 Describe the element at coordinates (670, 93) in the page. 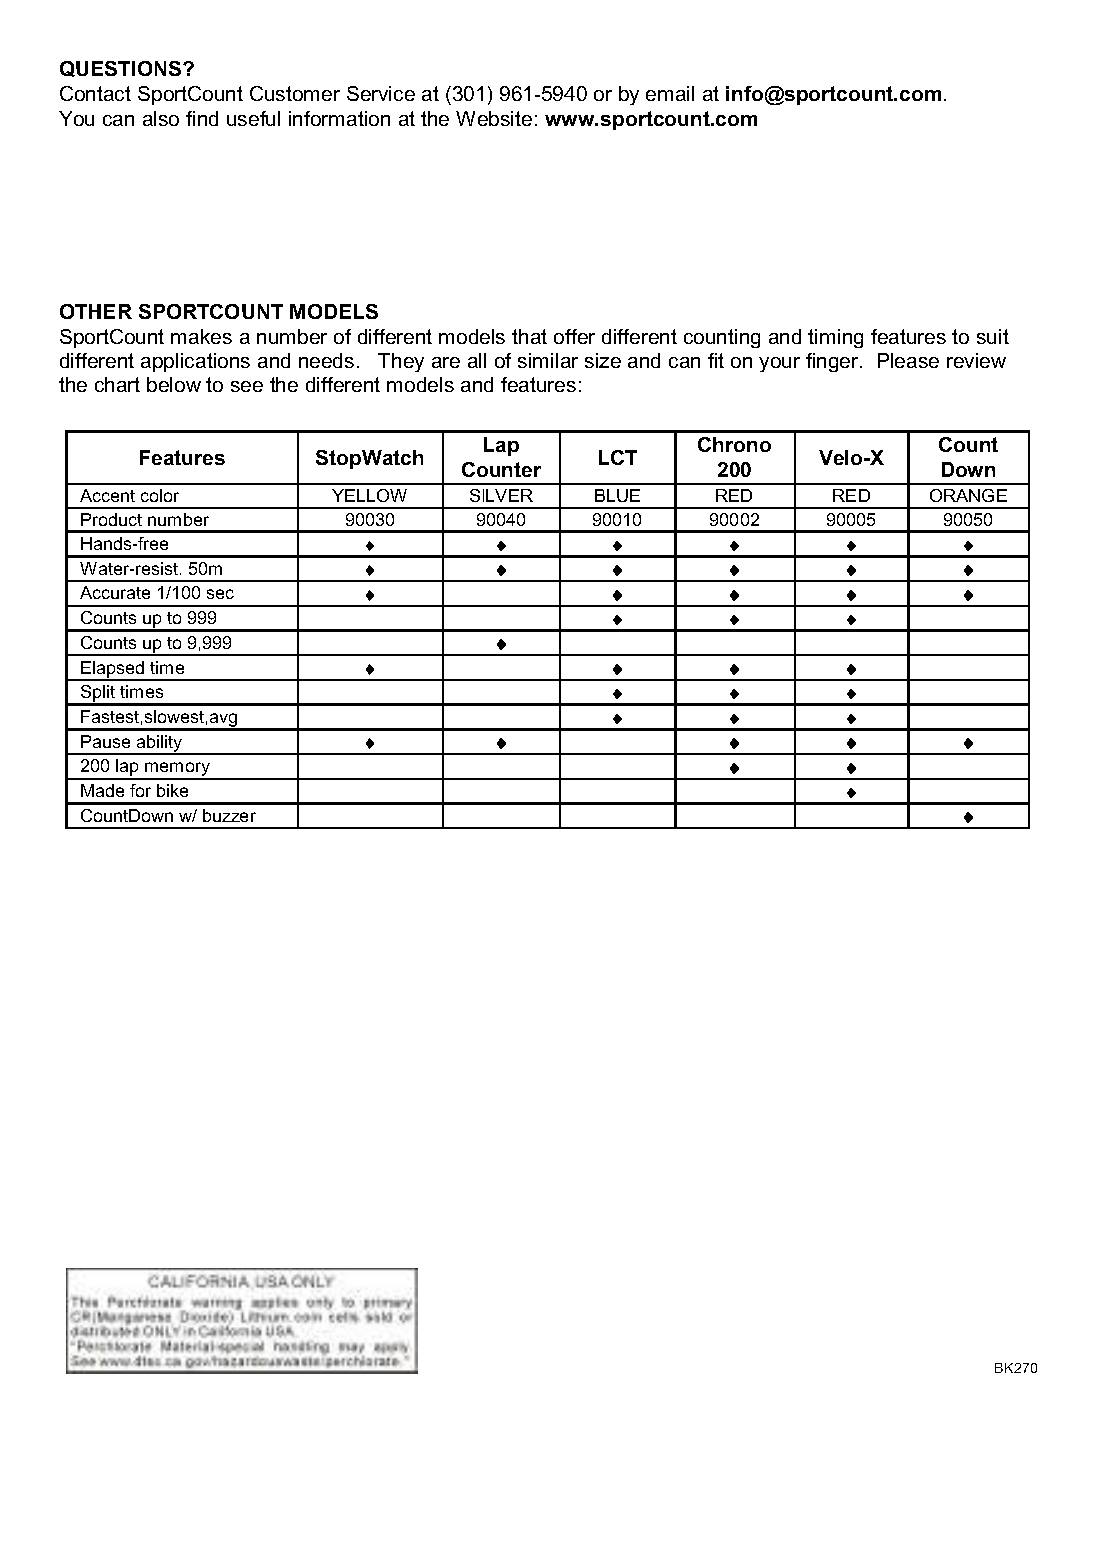

I see `email` at that location.
